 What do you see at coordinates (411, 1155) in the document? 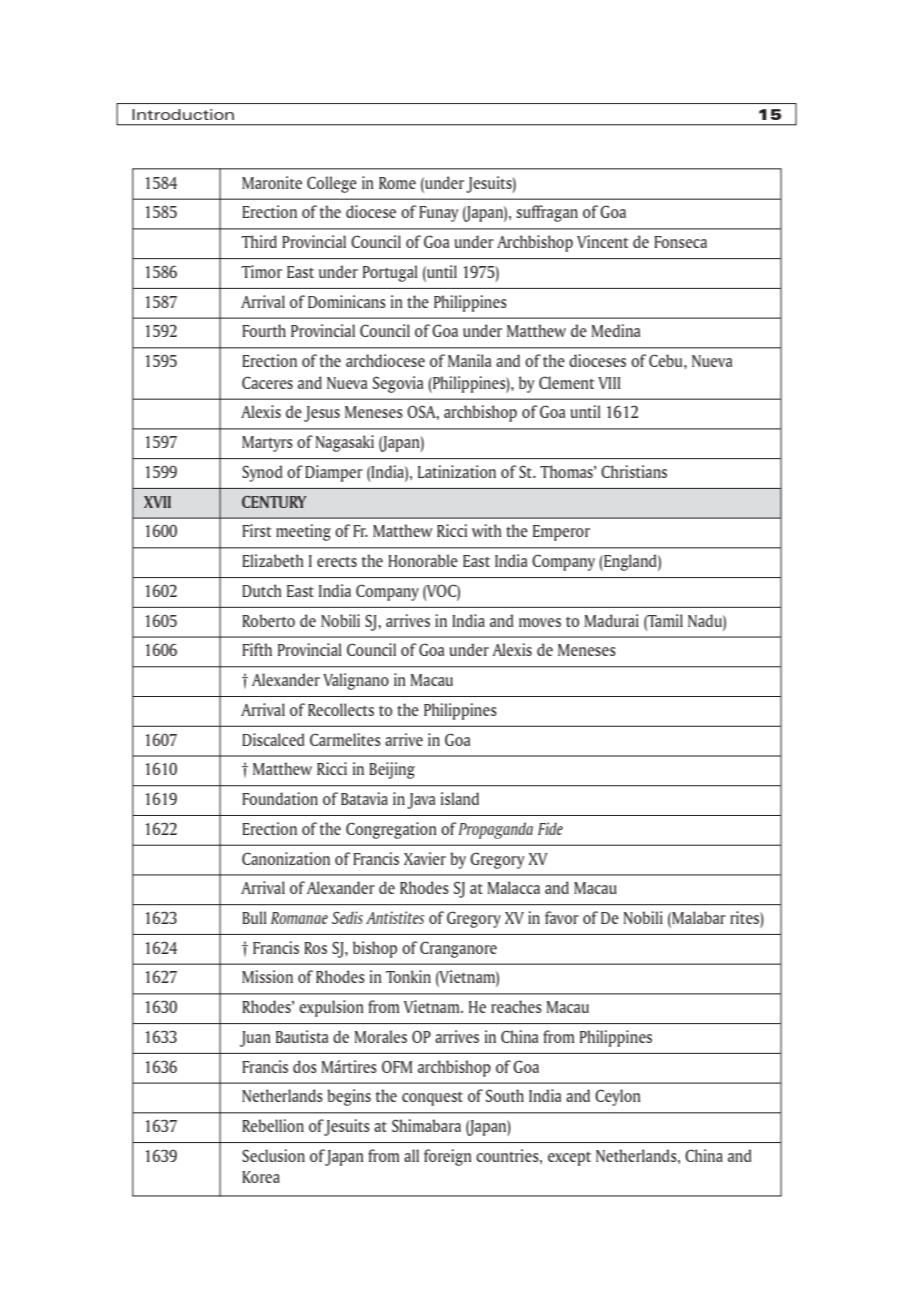
I see `all` at bounding box center [411, 1155].
